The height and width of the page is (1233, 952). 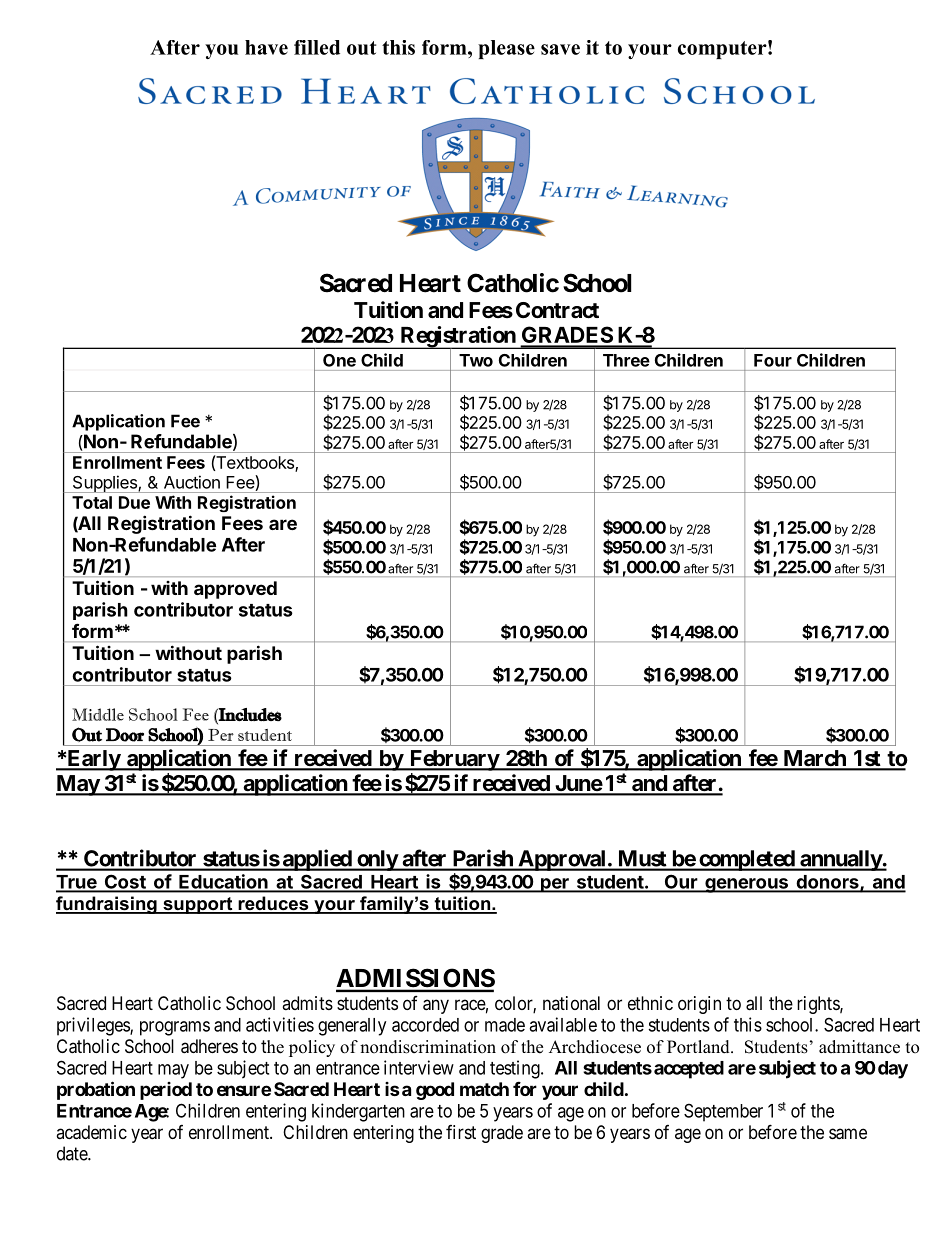 I want to click on Auction, so click(x=192, y=482).
